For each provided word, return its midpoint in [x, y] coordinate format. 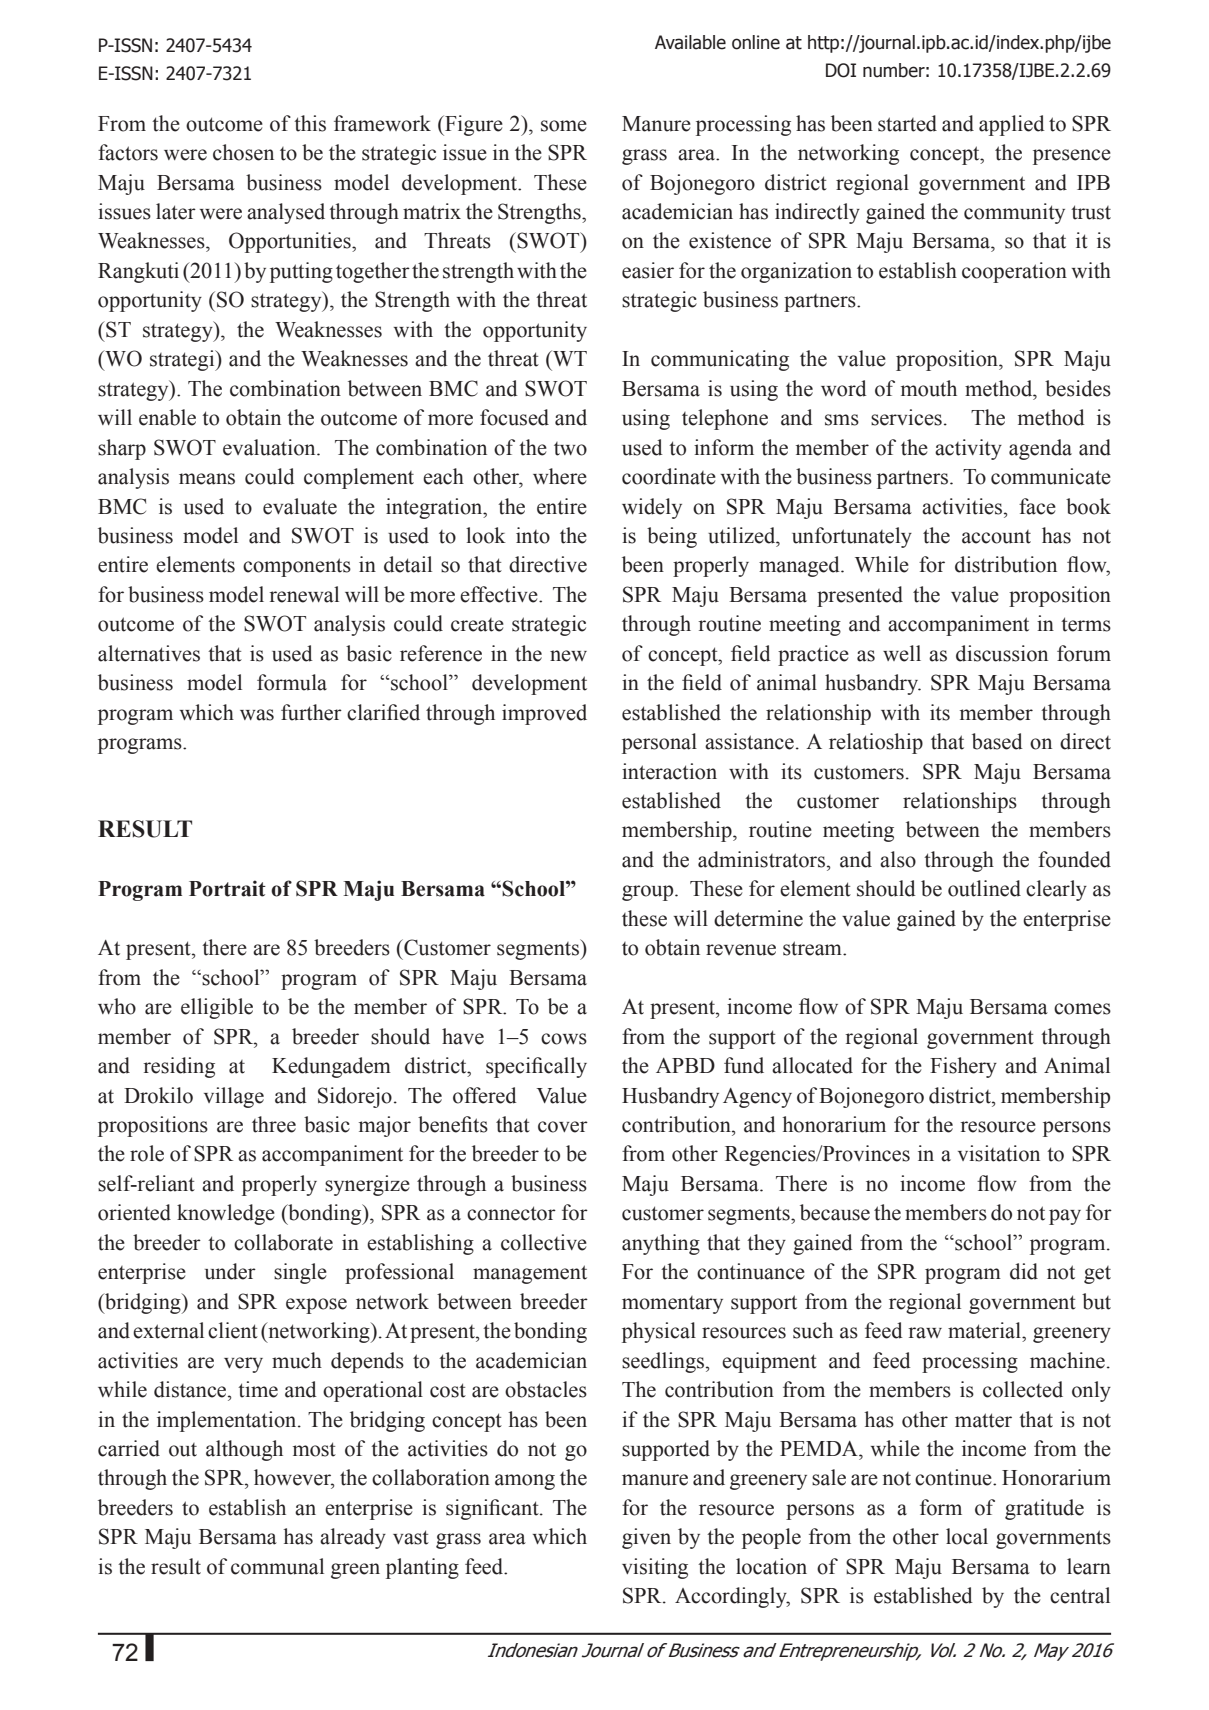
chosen [243, 152]
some [564, 126]
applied [1012, 125]
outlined [984, 888]
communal [277, 1566]
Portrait [227, 888]
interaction [669, 771]
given [646, 1538]
